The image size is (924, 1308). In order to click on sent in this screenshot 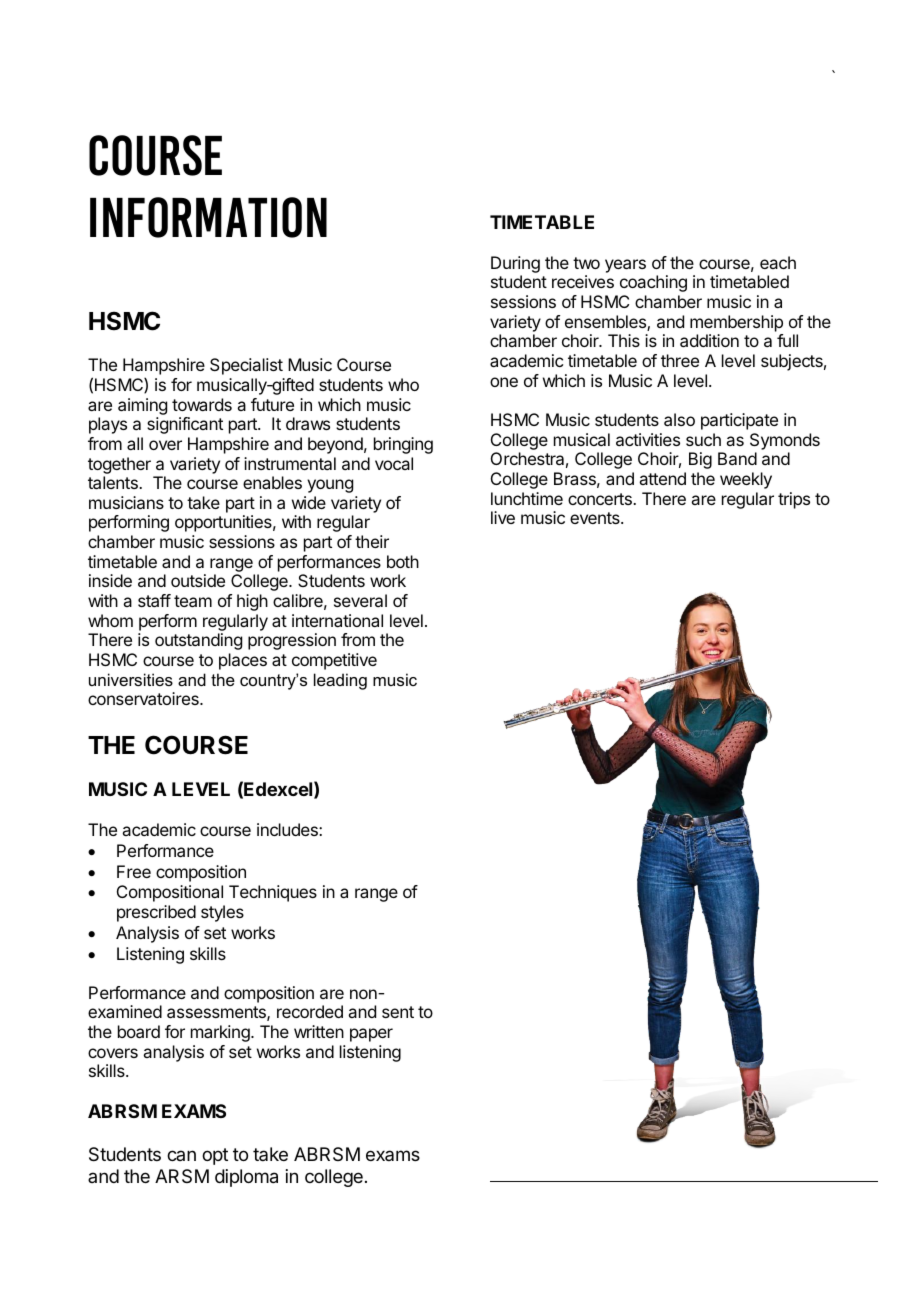, I will do `click(398, 1012)`.
